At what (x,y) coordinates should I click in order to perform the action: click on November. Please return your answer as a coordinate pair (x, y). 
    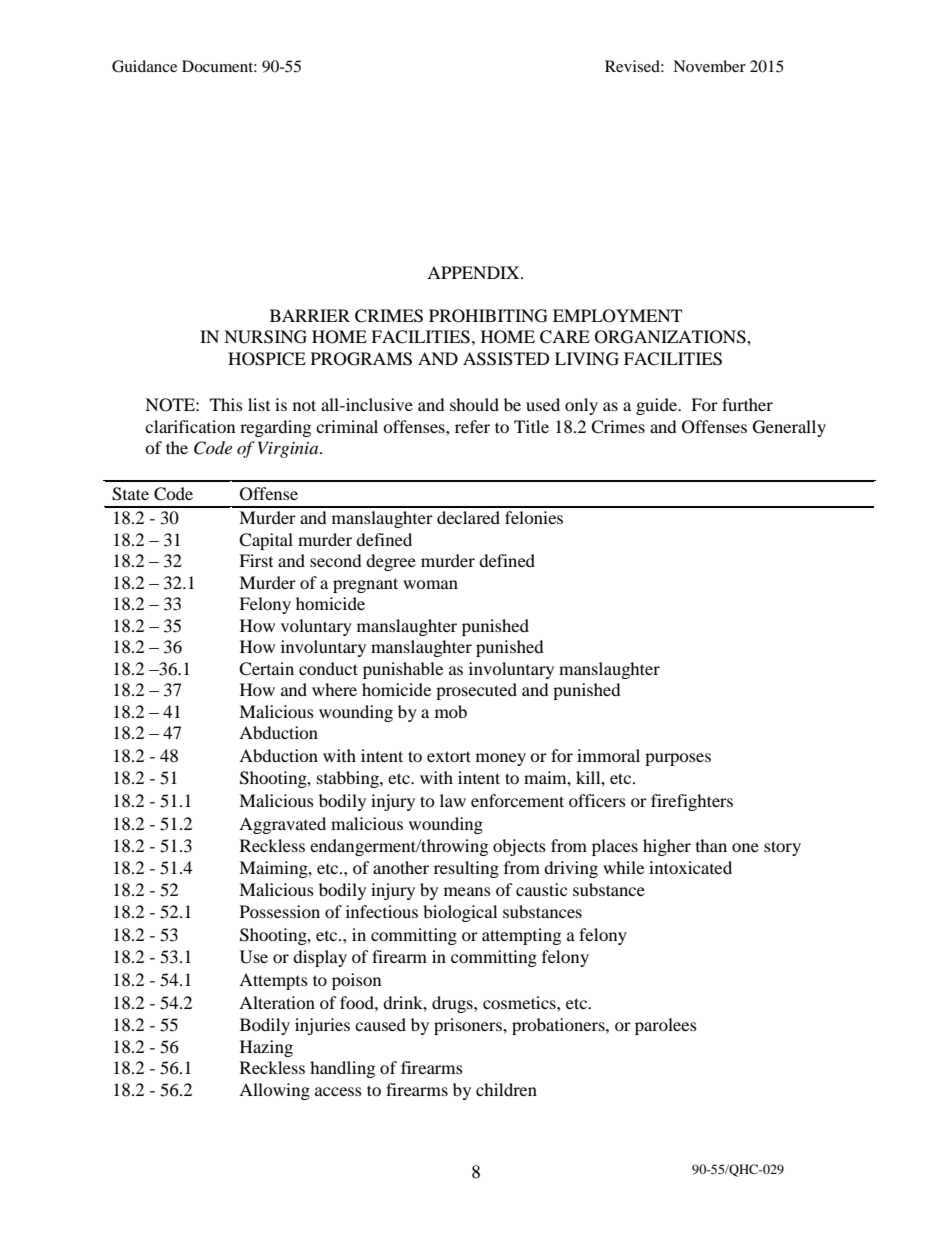
    Looking at the image, I should click on (709, 66).
